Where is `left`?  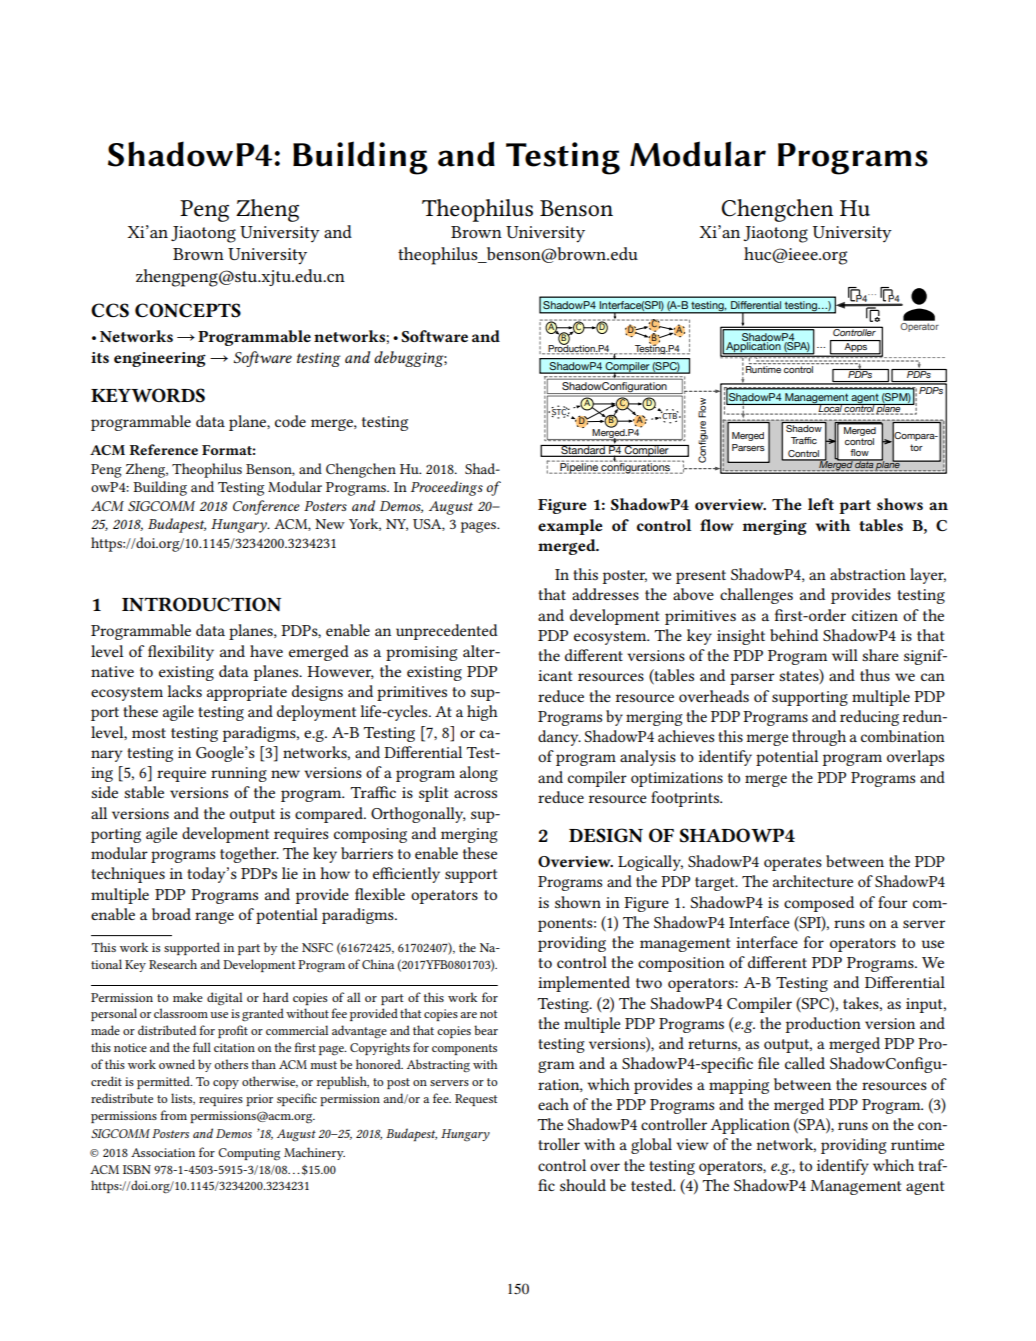 left is located at coordinates (821, 504).
